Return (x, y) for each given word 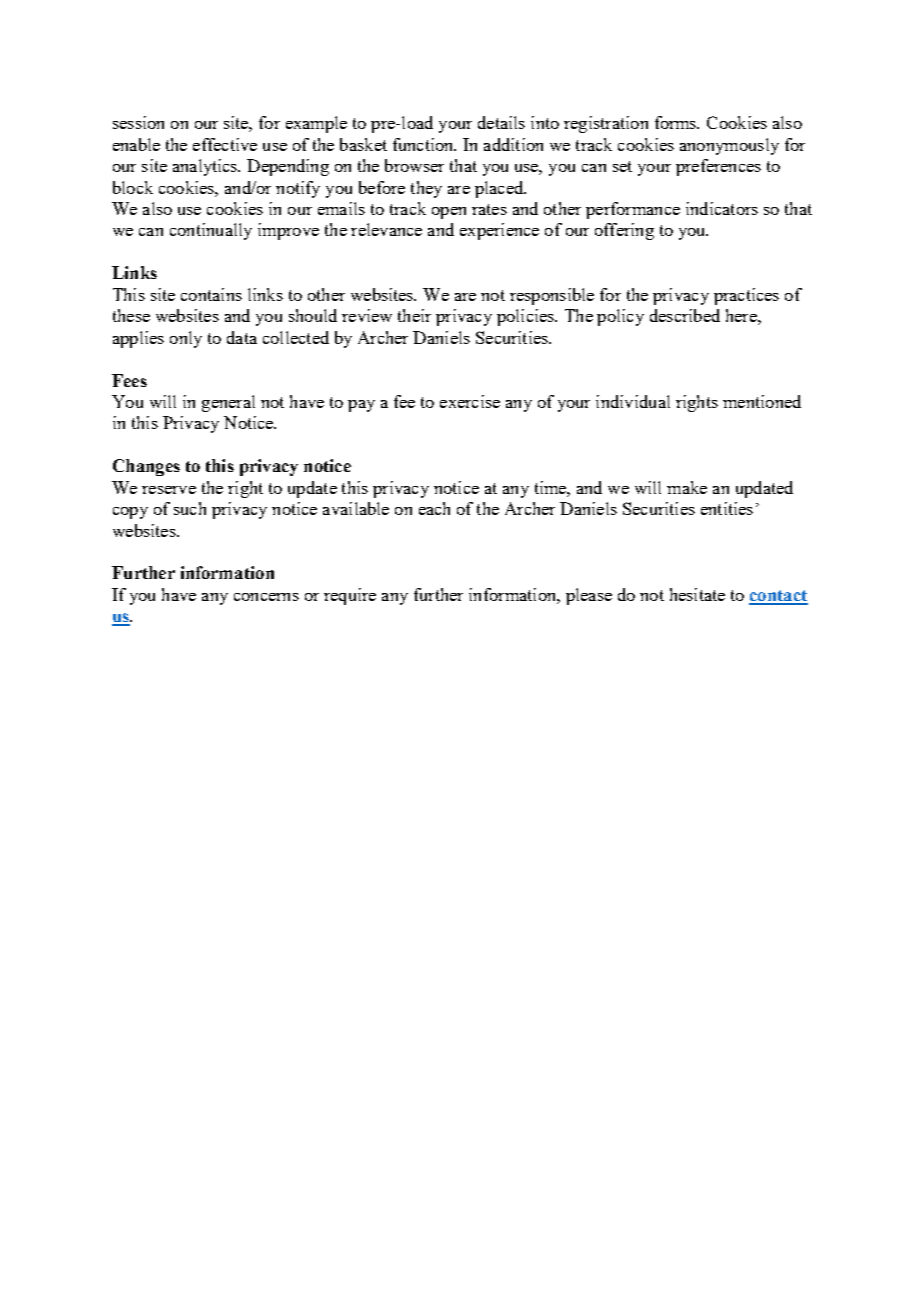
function (424, 144)
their (414, 315)
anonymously (729, 146)
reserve (169, 490)
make (687, 487)
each (434, 508)
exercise (470, 401)
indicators (722, 208)
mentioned (762, 401)
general (228, 403)
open (449, 213)
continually (211, 231)
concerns (266, 597)
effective (225, 144)
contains (211, 294)
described (685, 315)
